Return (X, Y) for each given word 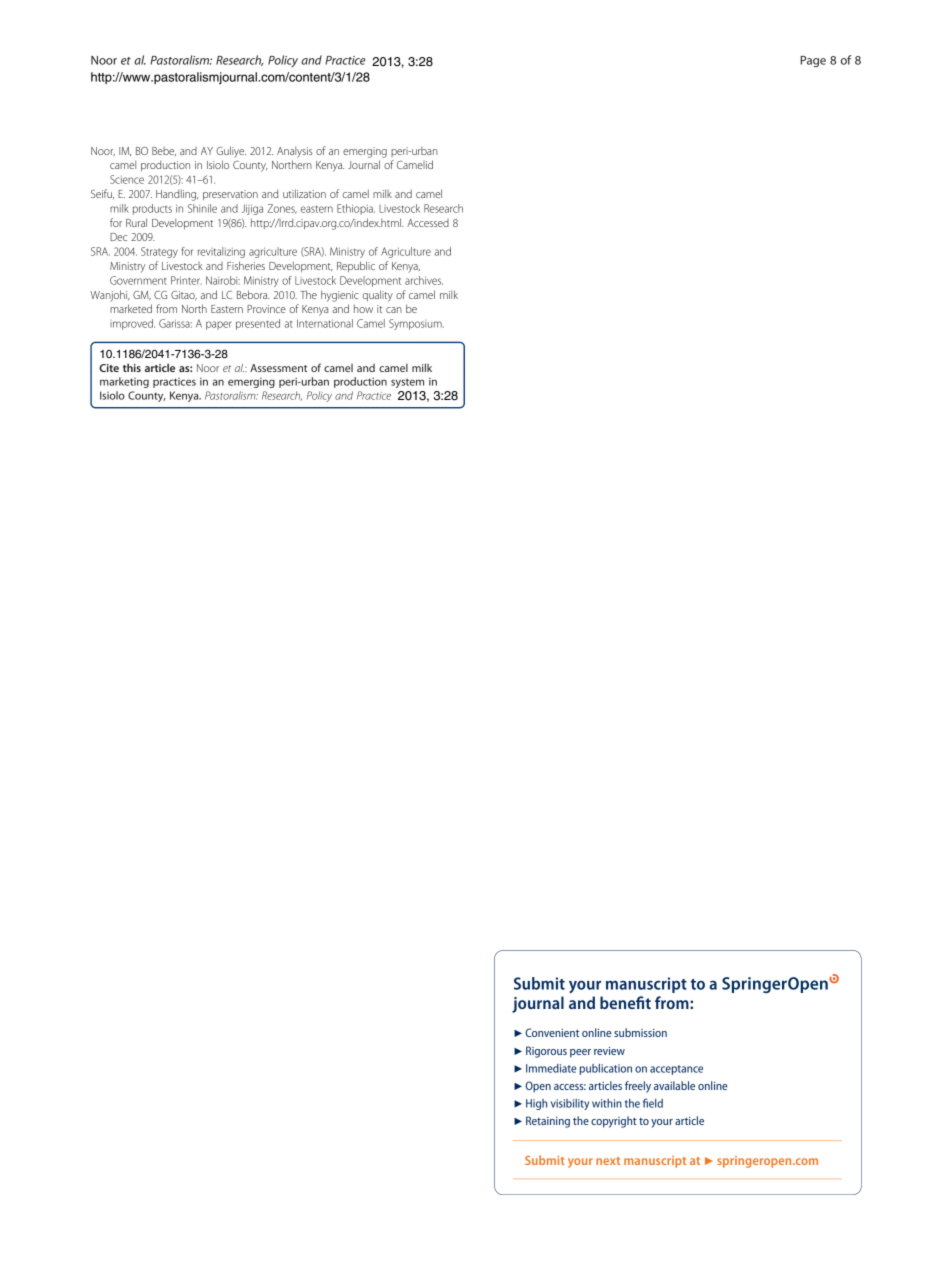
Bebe (164, 151)
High (536, 1104)
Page (813, 61)
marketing (124, 382)
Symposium (416, 324)
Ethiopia (356, 209)
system (407, 383)
